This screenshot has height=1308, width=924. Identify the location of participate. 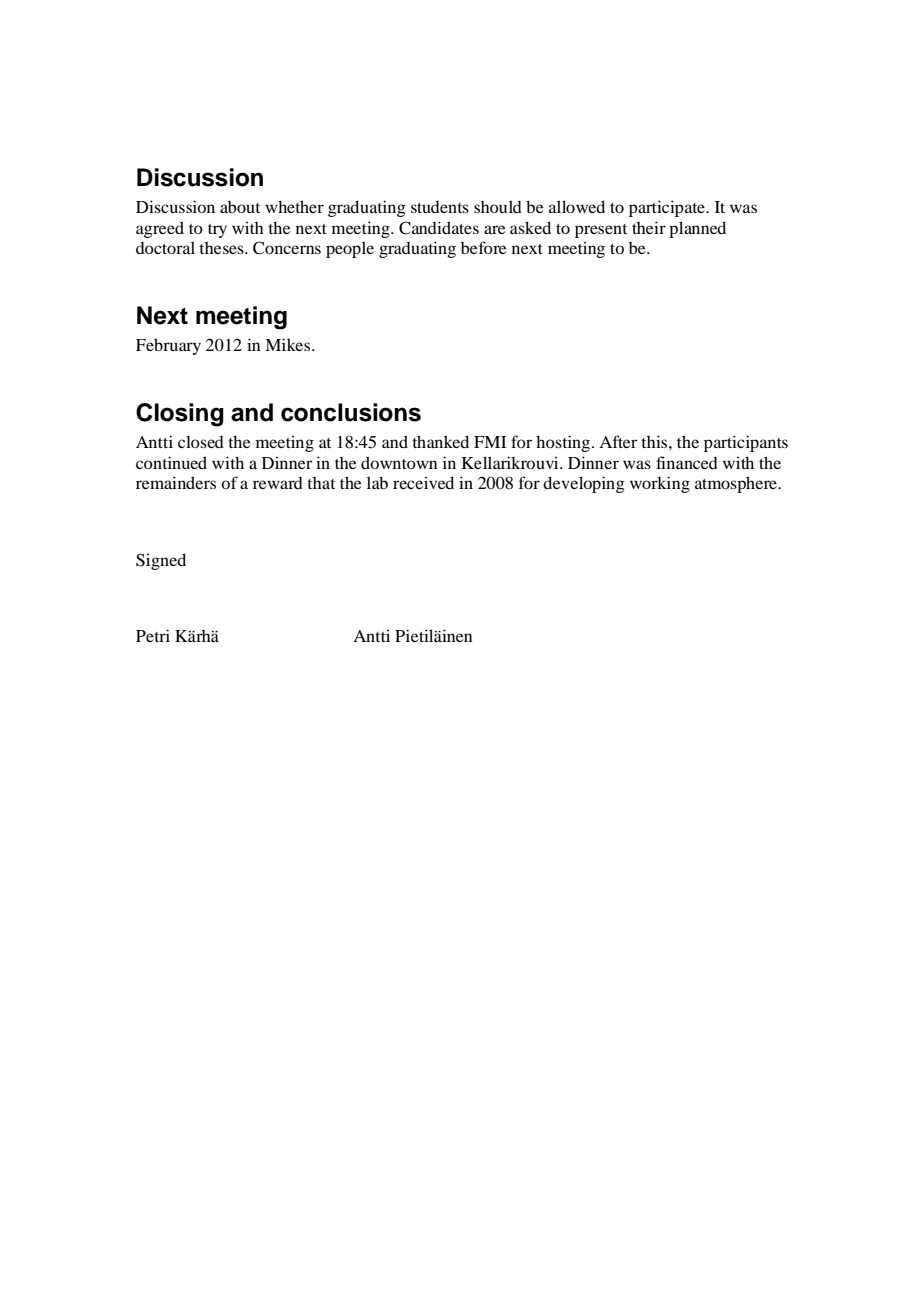
(668, 208).
